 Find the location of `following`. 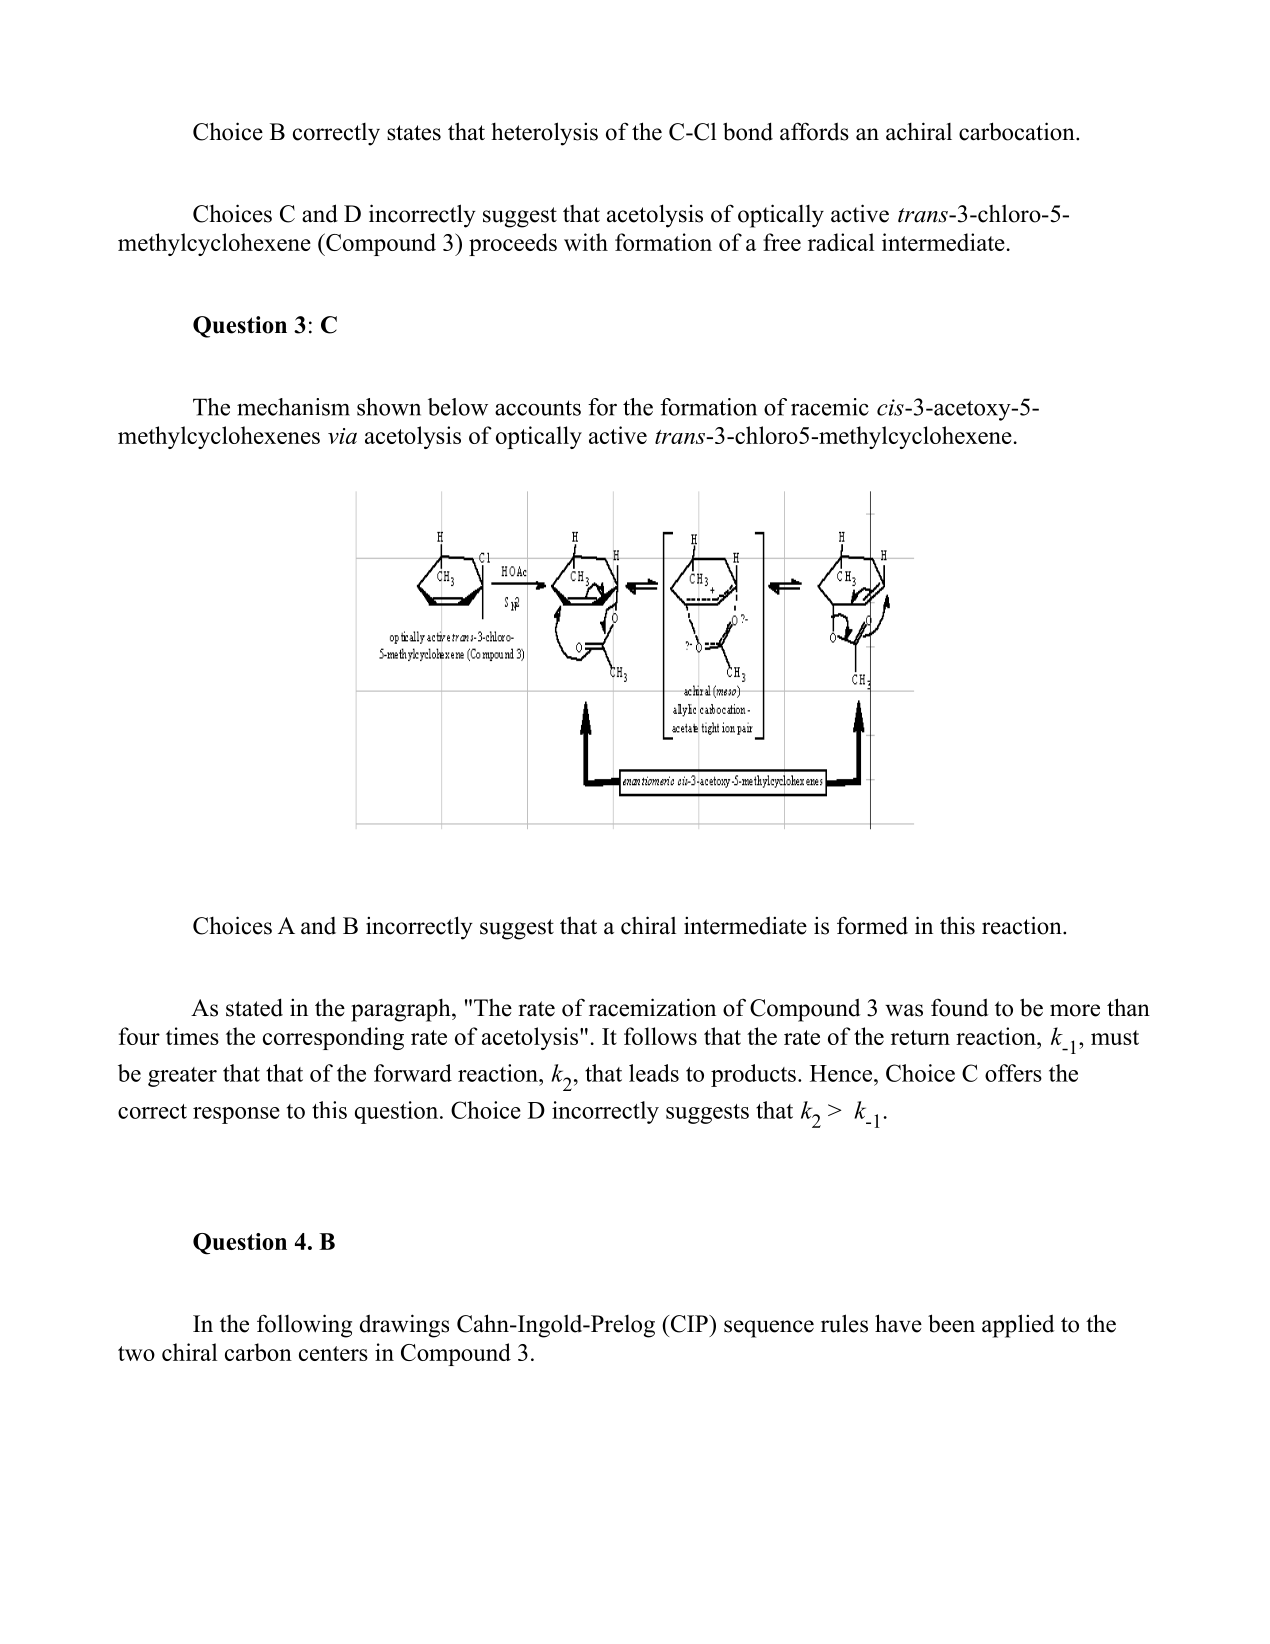

following is located at coordinates (304, 1326).
